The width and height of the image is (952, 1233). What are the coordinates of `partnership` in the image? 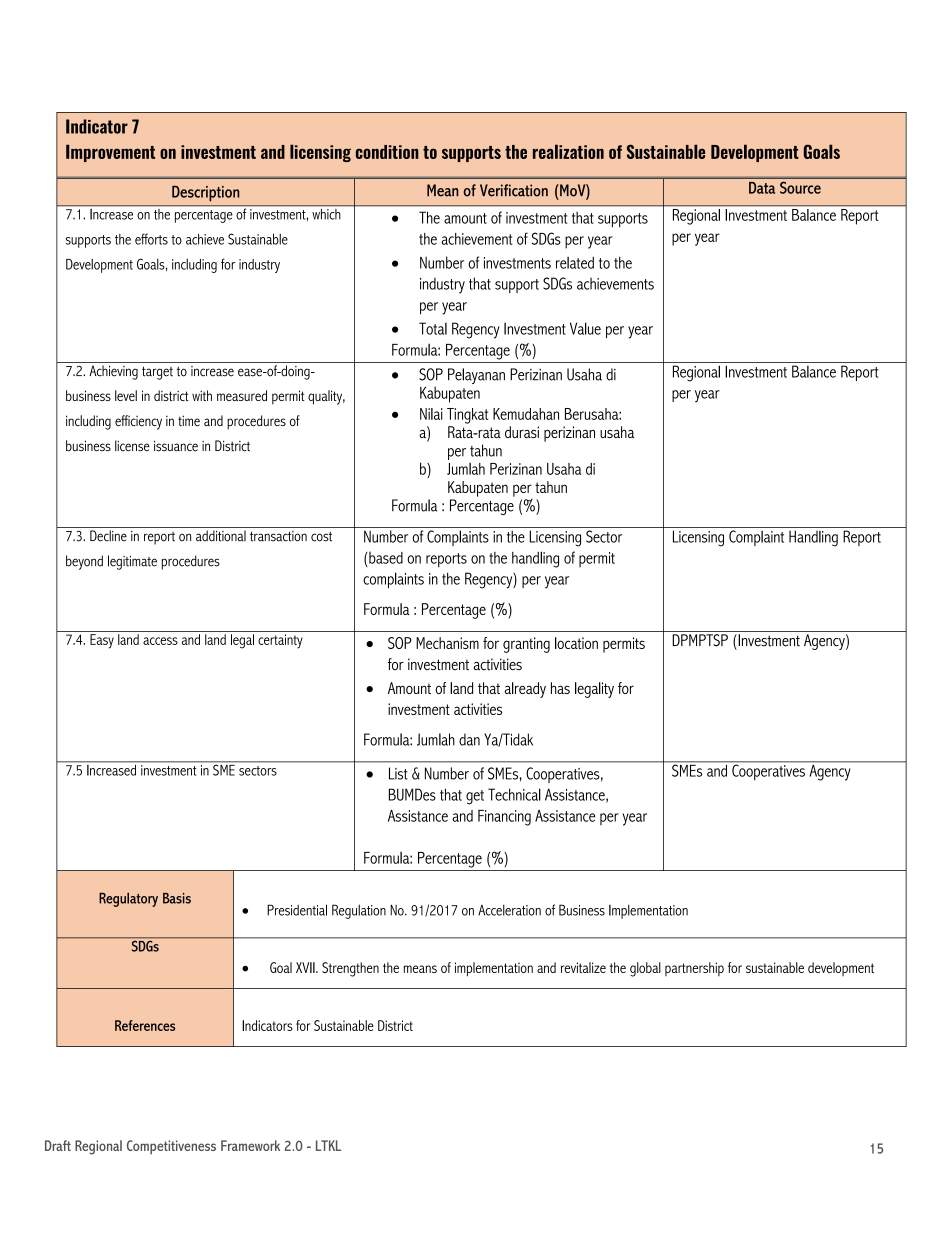 It's located at (694, 969).
